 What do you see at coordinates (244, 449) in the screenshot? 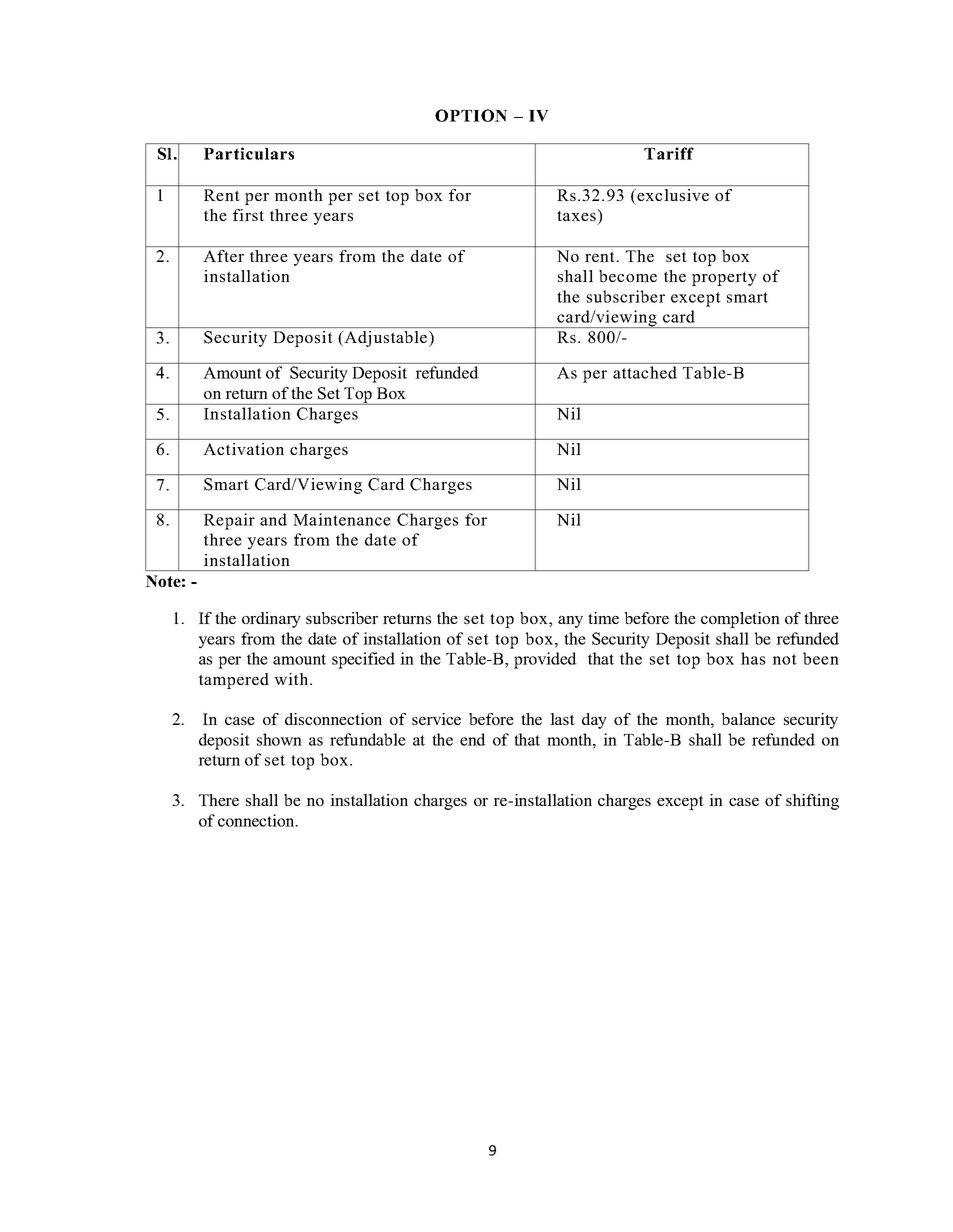
I see `Activation` at bounding box center [244, 449].
